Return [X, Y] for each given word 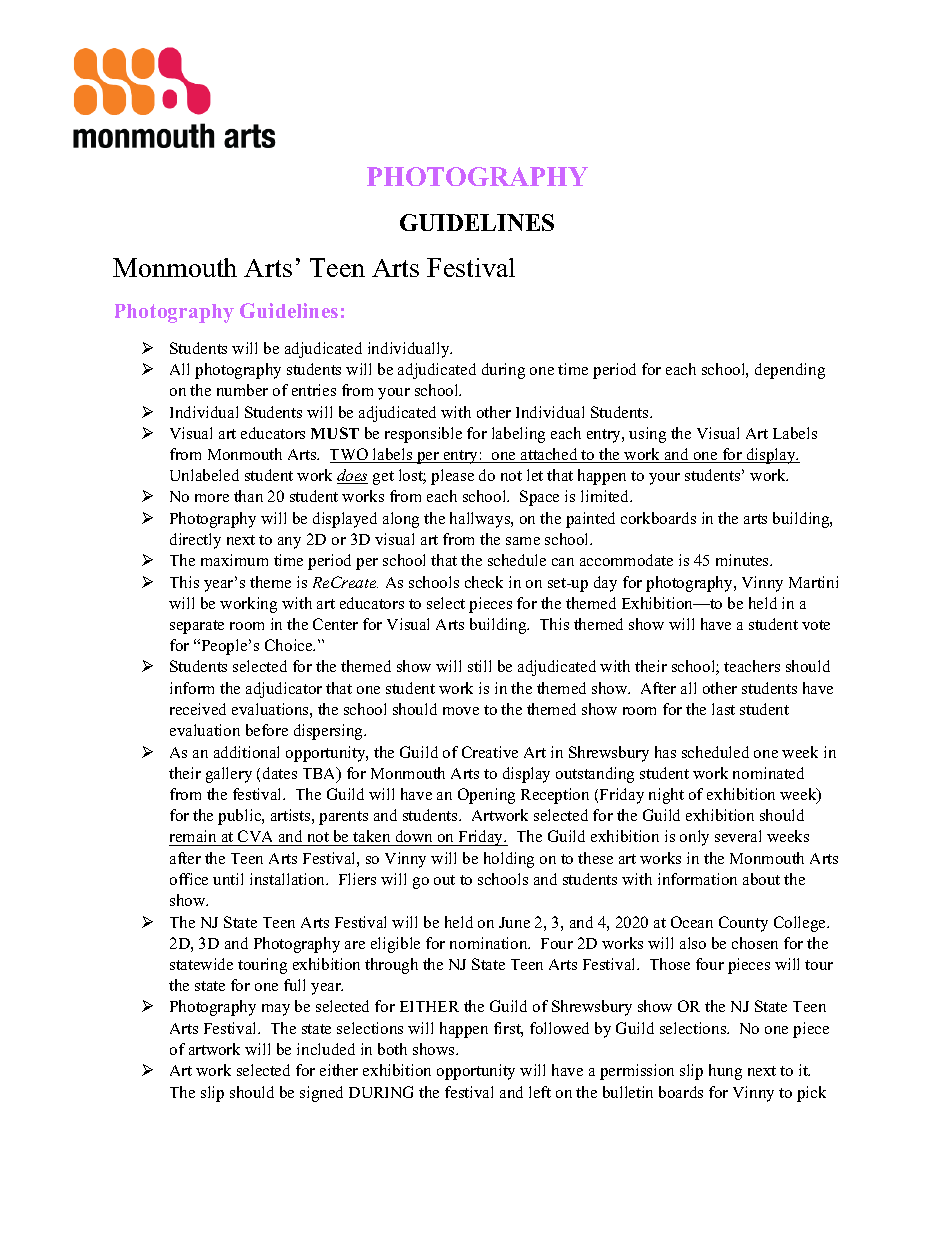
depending [790, 371]
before [267, 730]
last [723, 709]
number [242, 390]
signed [321, 1094]
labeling [518, 435]
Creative [490, 752]
